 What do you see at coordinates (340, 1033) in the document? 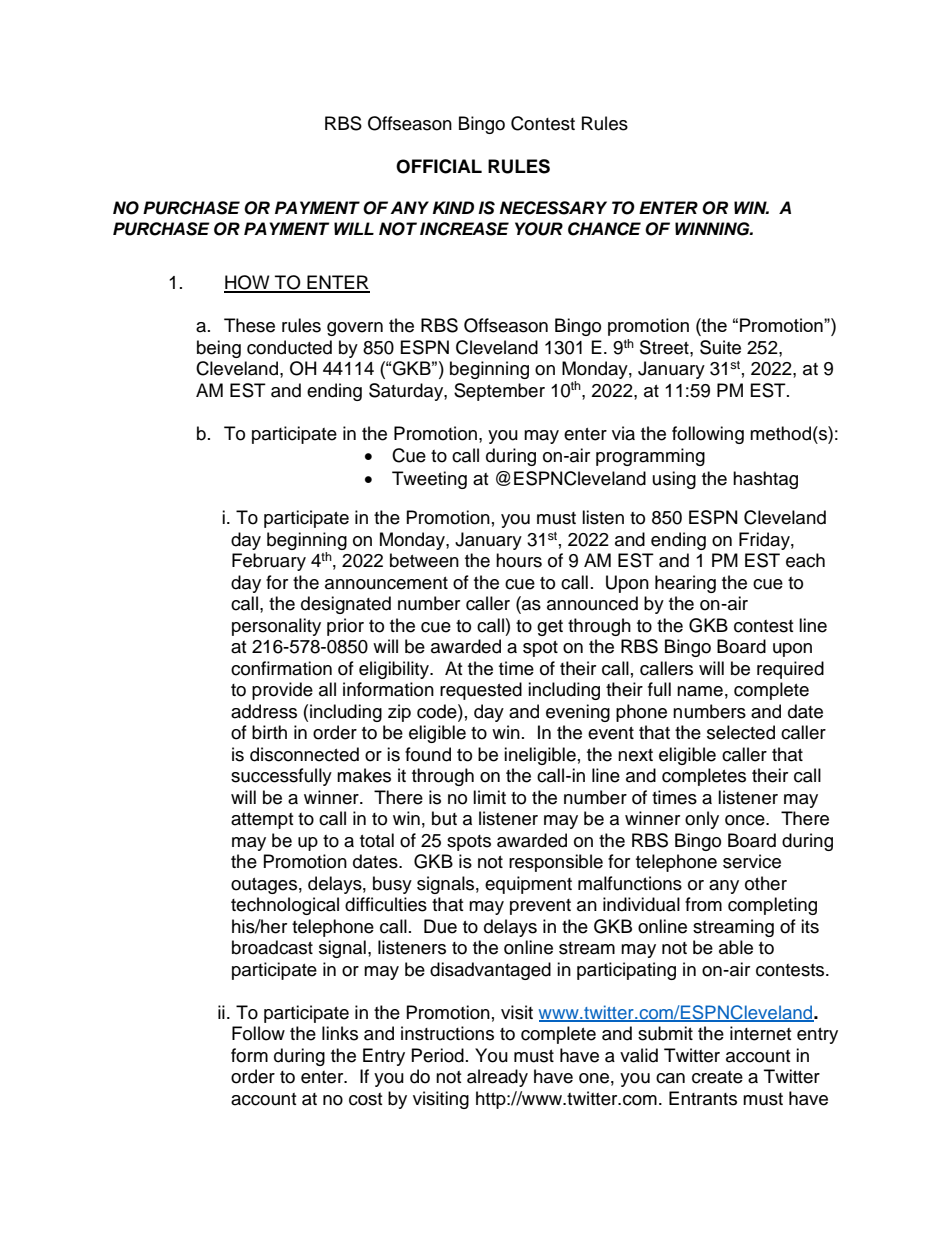
I see `links` at bounding box center [340, 1033].
